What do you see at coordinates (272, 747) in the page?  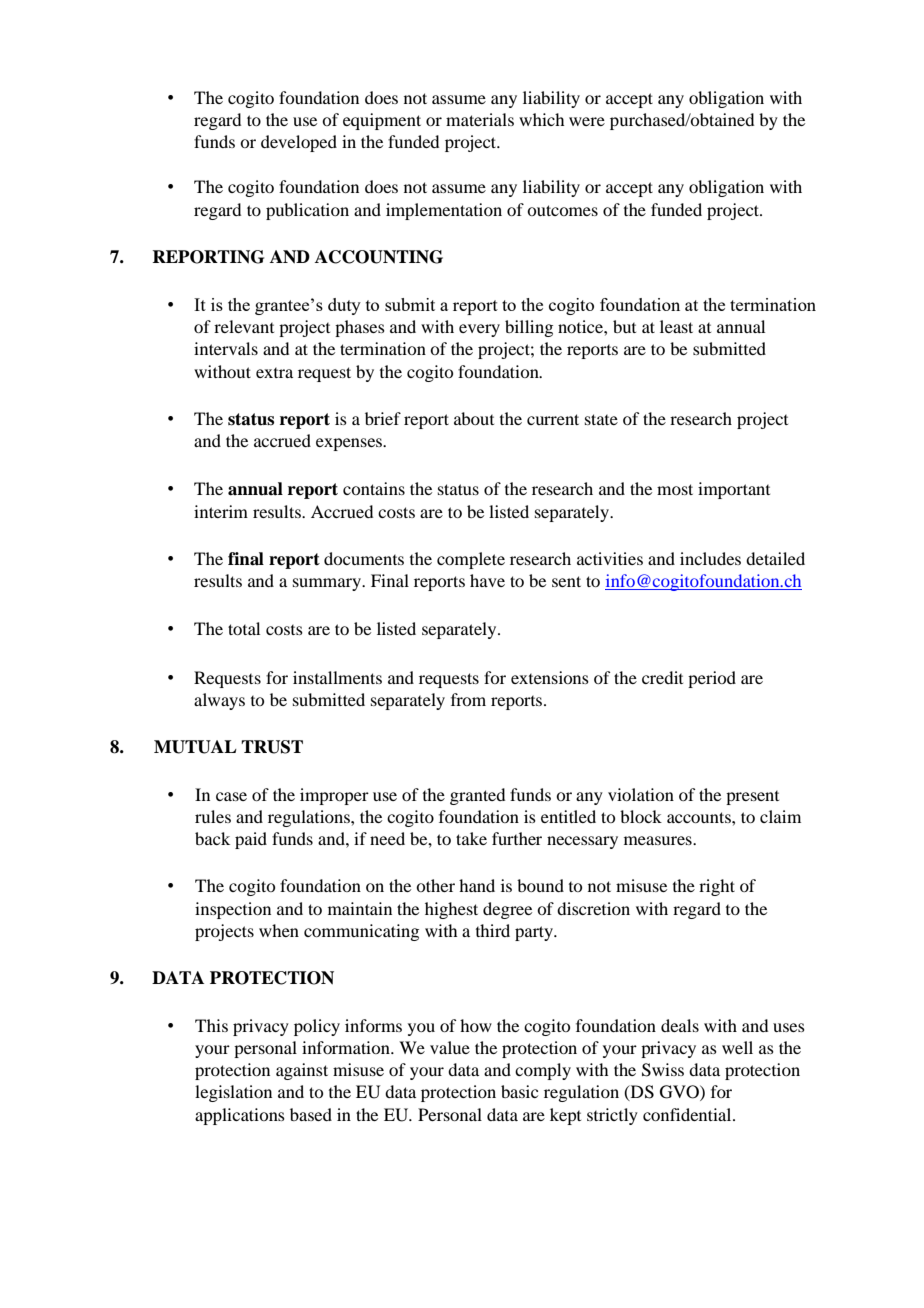 I see `TRUST` at bounding box center [272, 747].
